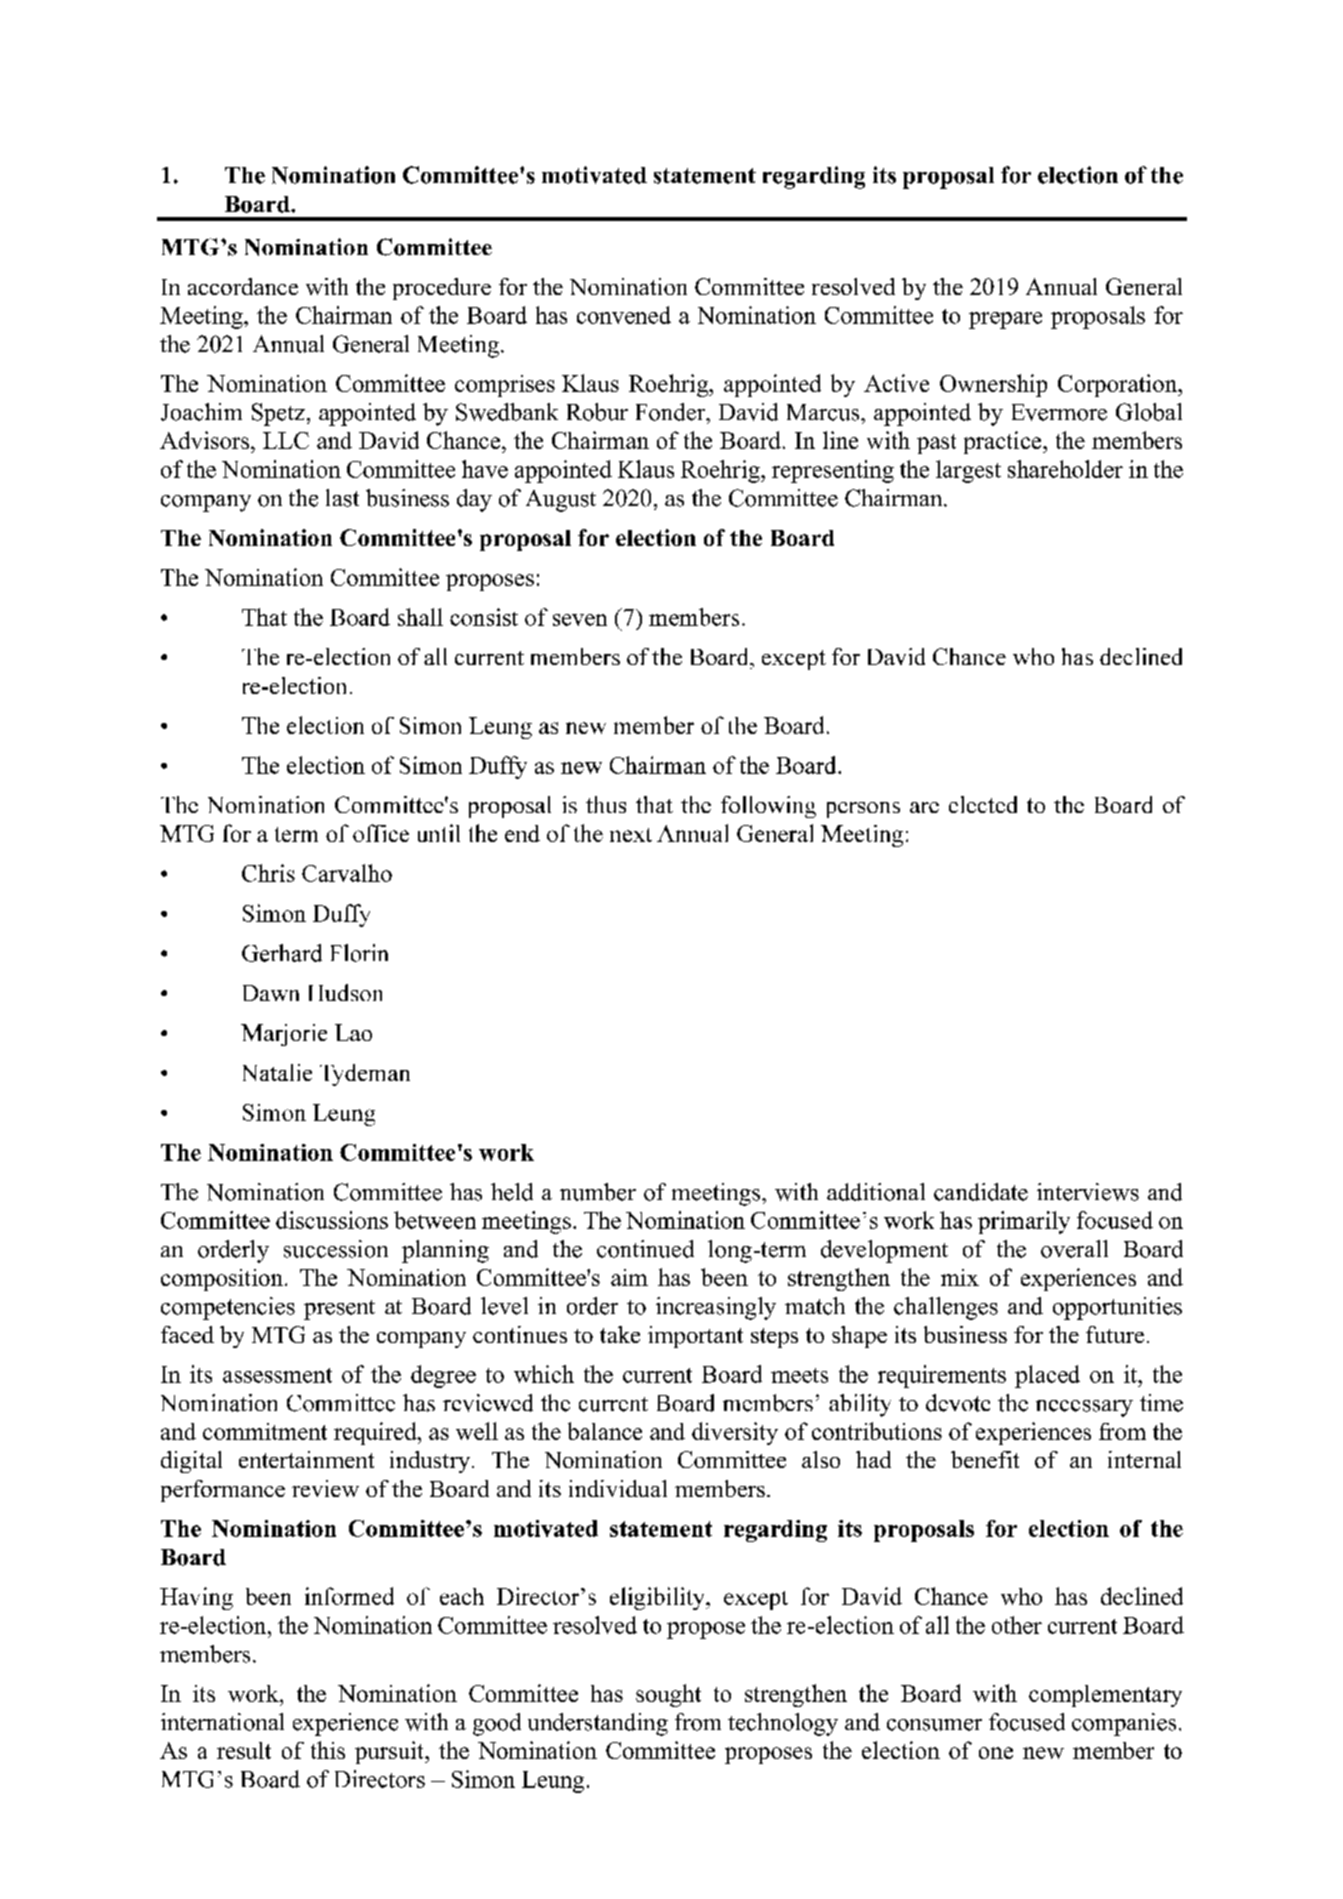 The height and width of the screenshot is (1899, 1343). I want to click on statement, so click(705, 176).
